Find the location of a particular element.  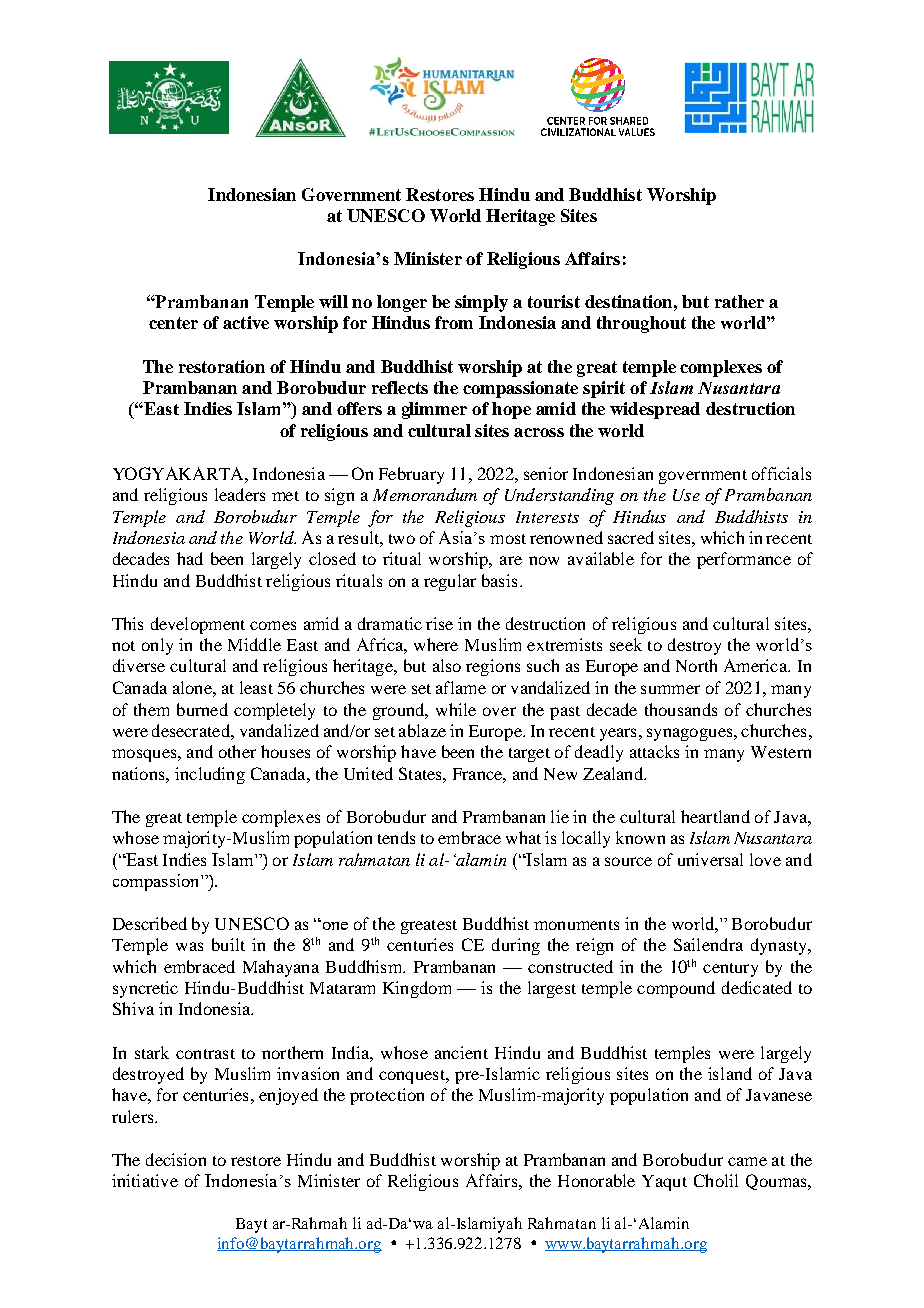

protection is located at coordinates (387, 1096).
